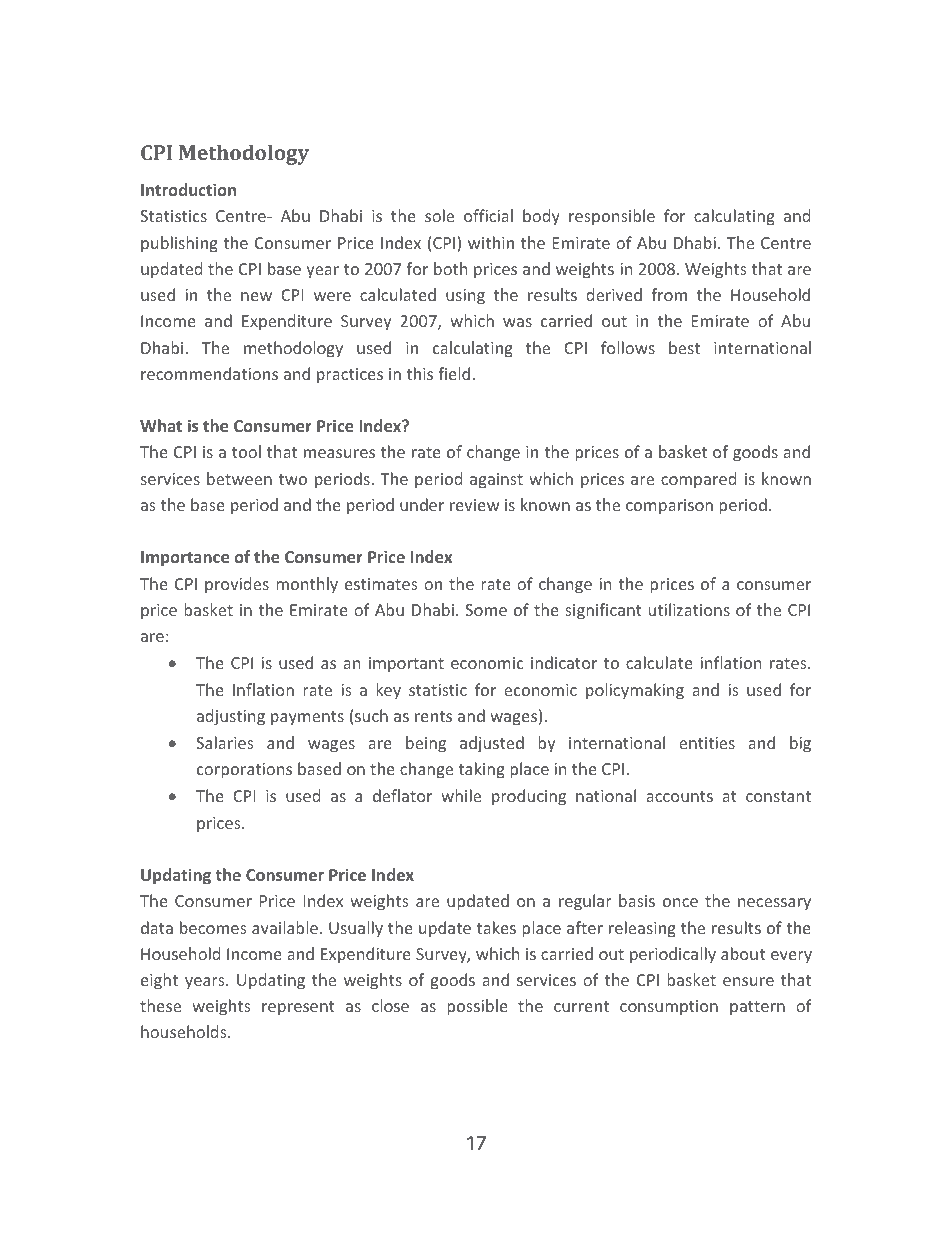 This document has height=1233, width=952. I want to click on official, so click(488, 215).
